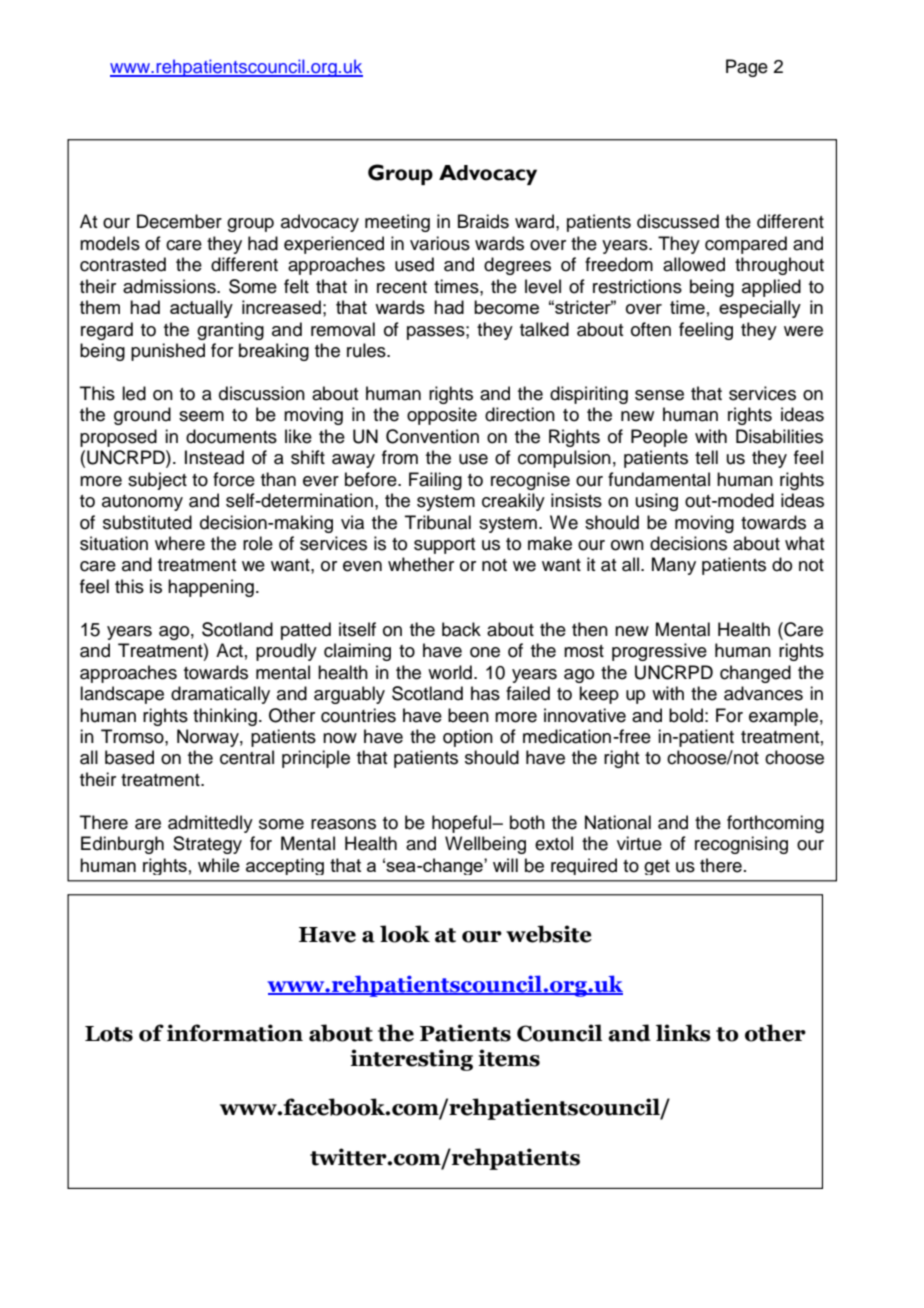 This screenshot has height=1308, width=924. What do you see at coordinates (483, 221) in the screenshot?
I see `Braids` at bounding box center [483, 221].
